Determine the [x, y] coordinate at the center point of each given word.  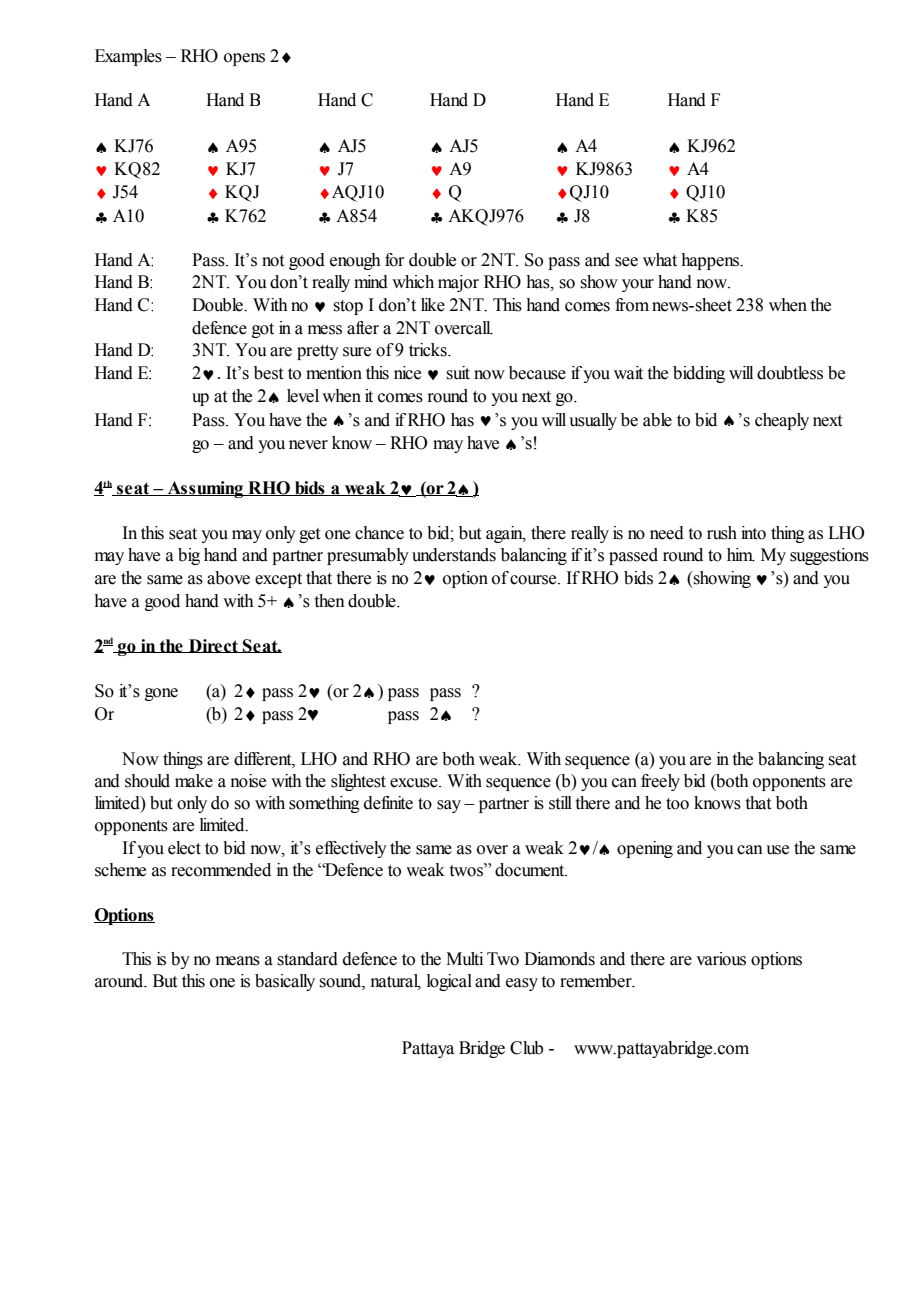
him [741, 555]
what [660, 260]
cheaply [782, 421]
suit [458, 373]
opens [244, 59]
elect [184, 848]
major [458, 283]
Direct [213, 646]
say [449, 806]
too [677, 804]
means [238, 961]
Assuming [205, 489]
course [534, 580]
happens [711, 261]
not [273, 261]
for [395, 260]
